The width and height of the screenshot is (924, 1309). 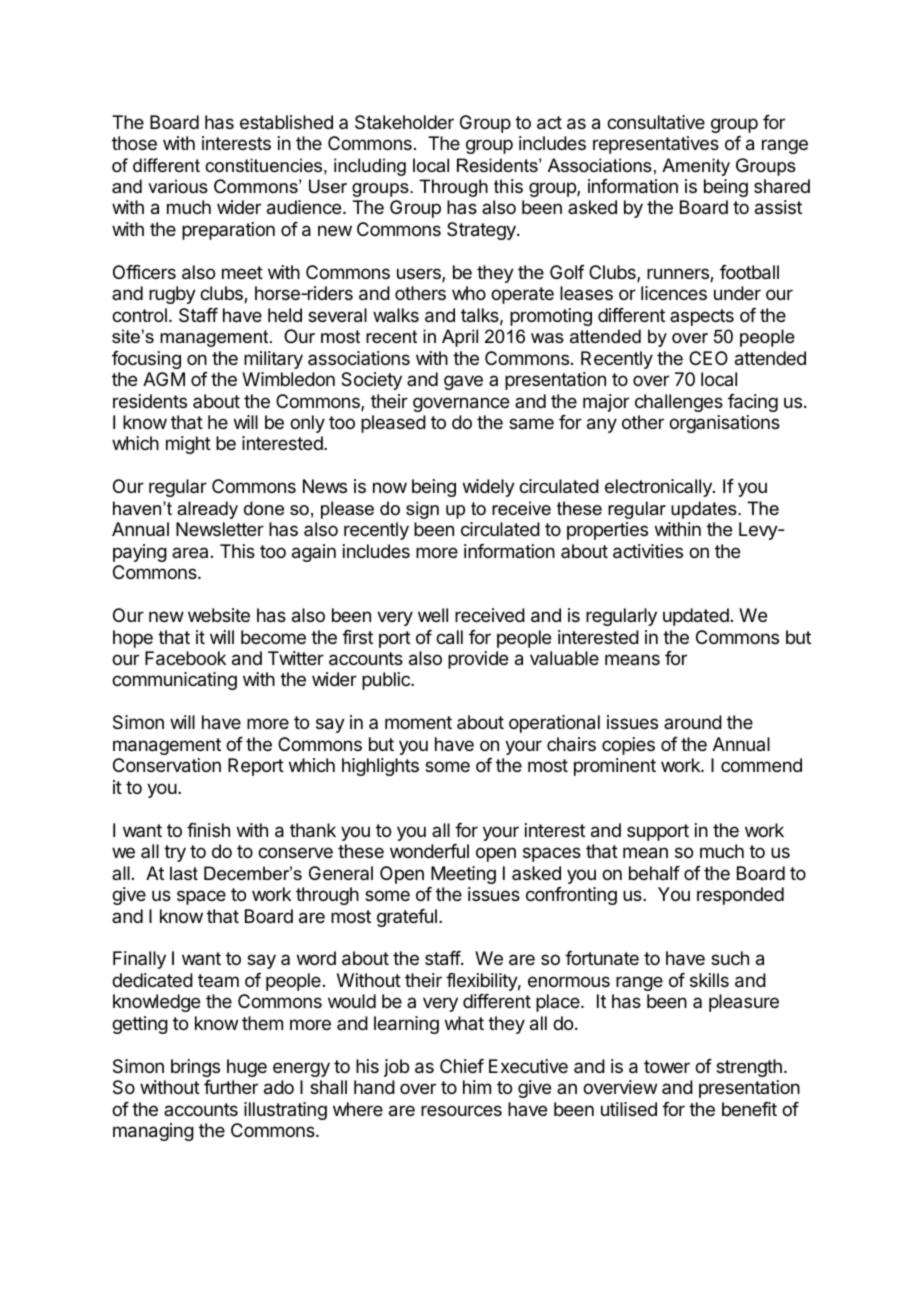 What do you see at coordinates (178, 186) in the screenshot?
I see `various` at bounding box center [178, 186].
